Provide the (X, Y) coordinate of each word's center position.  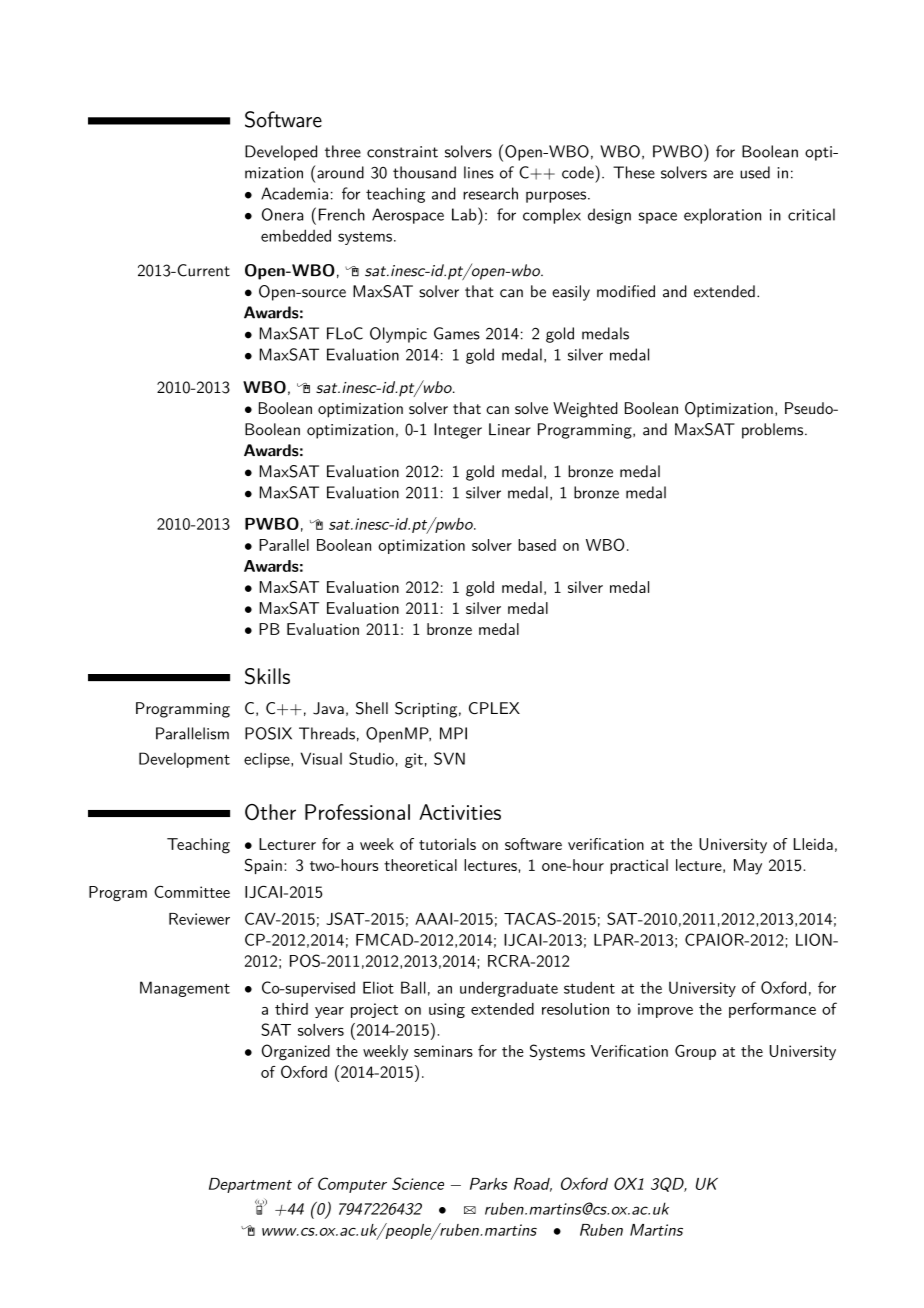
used (755, 172)
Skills (267, 676)
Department (250, 1185)
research (490, 193)
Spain (263, 866)
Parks (489, 1184)
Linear (510, 429)
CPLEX (494, 708)
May (748, 867)
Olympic (398, 335)
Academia (294, 193)
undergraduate (509, 989)
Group (695, 1052)
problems (772, 431)
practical (639, 866)
